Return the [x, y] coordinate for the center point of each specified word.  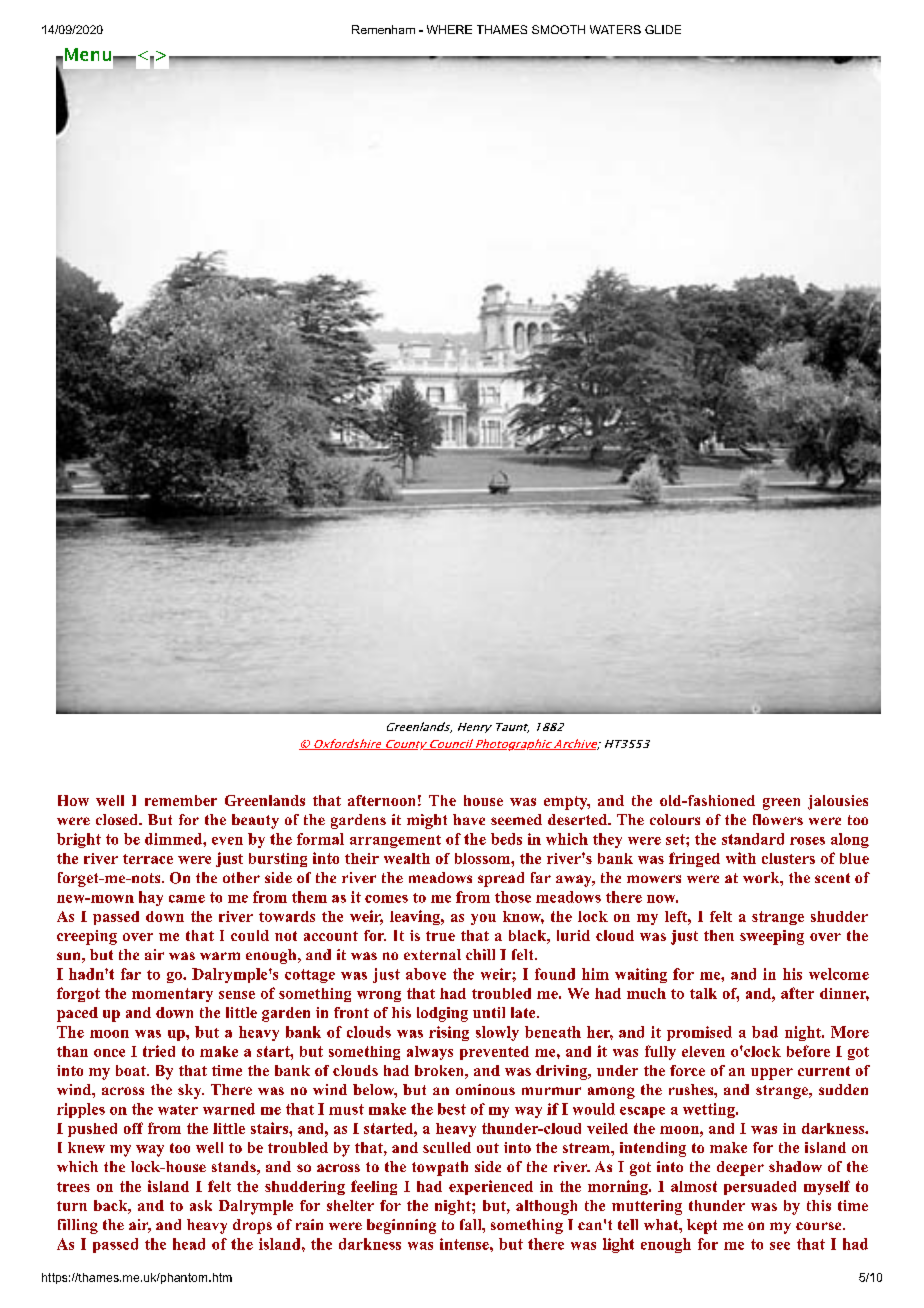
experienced [491, 1187]
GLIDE [663, 29]
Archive [576, 744]
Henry [475, 728]
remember [181, 800]
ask [201, 1205]
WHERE [449, 29]
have [469, 819]
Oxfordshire [348, 744]
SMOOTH [558, 29]
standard [753, 839]
